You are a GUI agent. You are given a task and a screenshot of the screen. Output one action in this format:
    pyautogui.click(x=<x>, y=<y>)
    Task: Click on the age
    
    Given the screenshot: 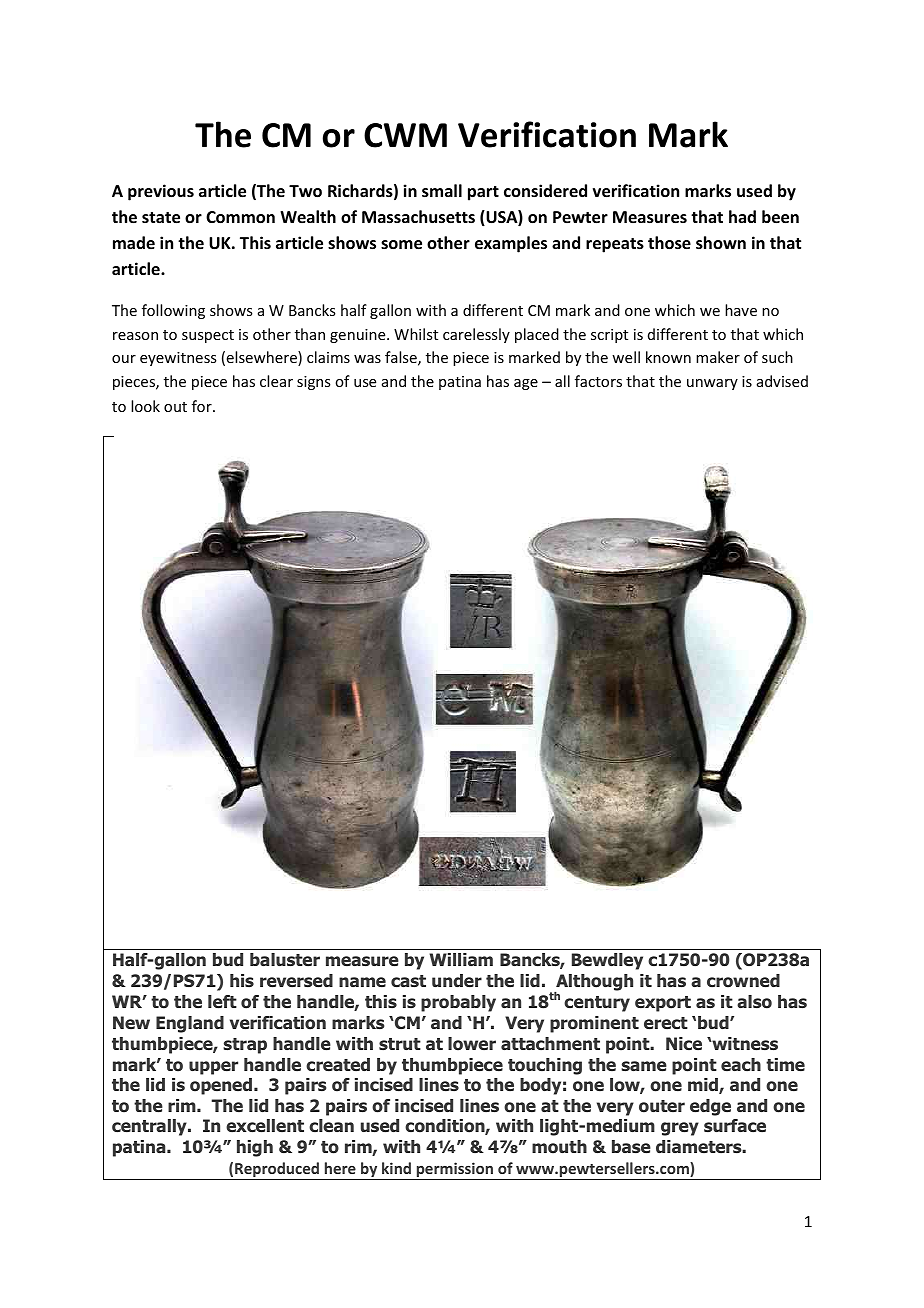 What is the action you would take?
    pyautogui.click(x=526, y=384)
